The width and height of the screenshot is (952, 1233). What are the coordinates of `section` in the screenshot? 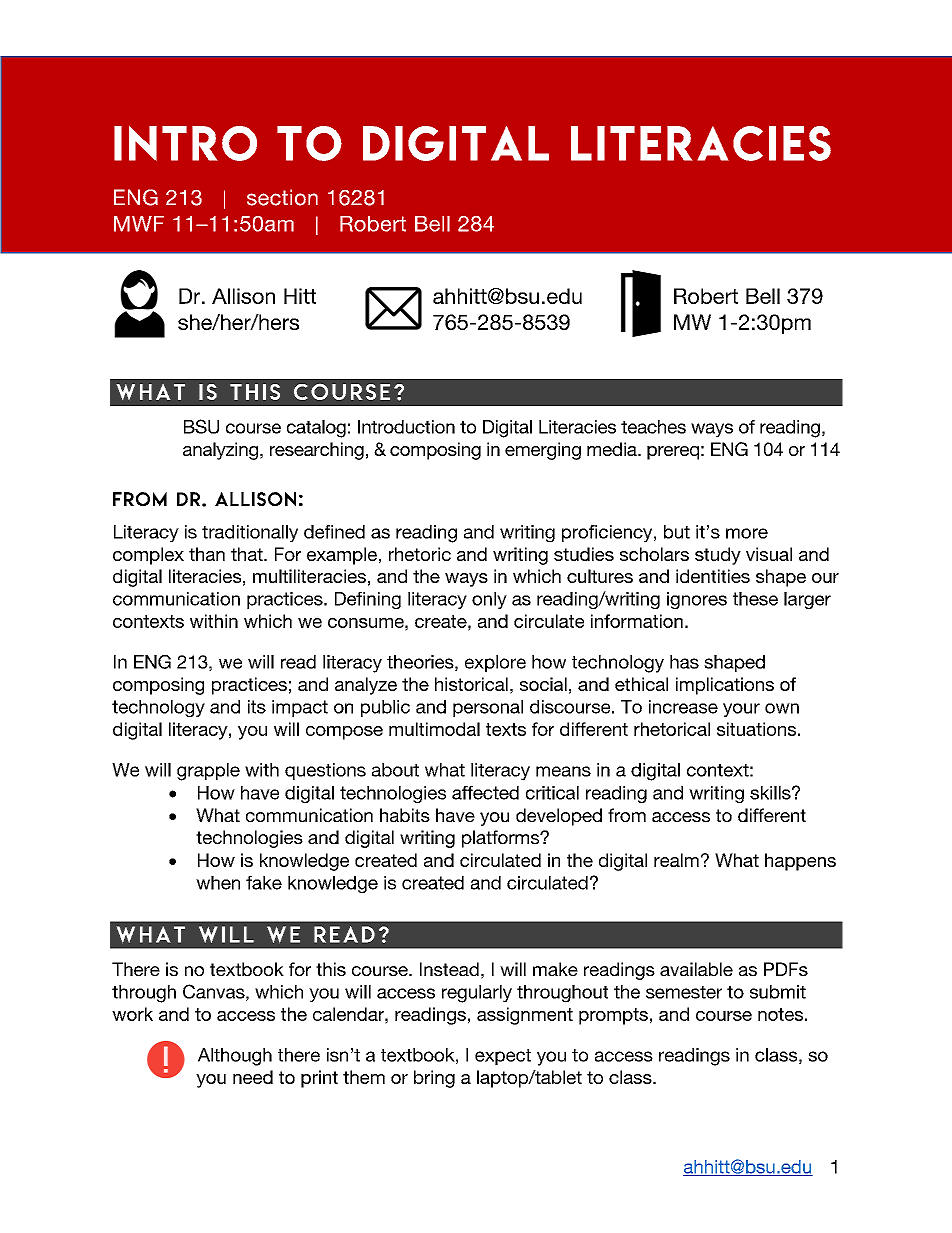 It's located at (282, 197).
